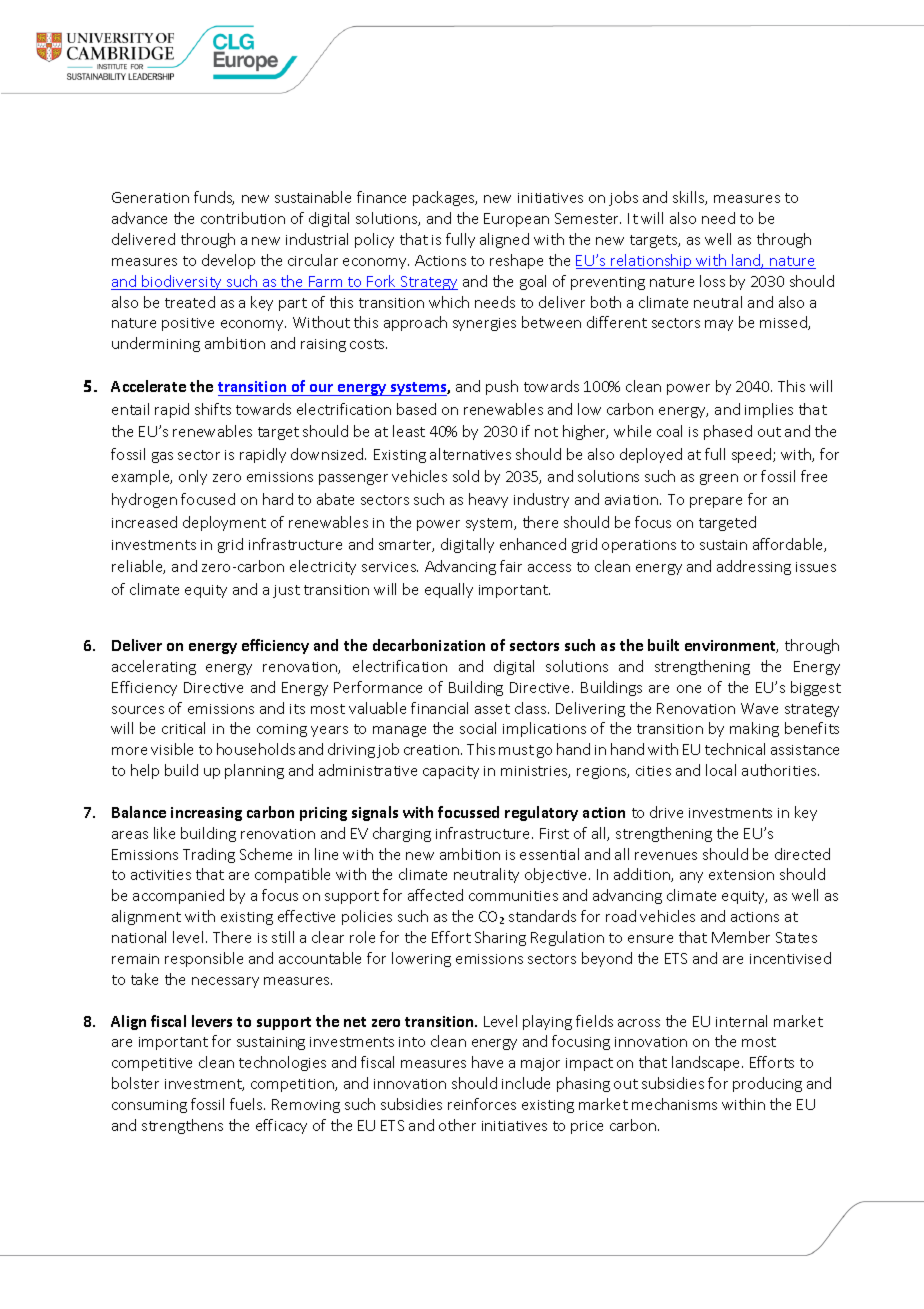 This page has height=1309, width=924. What do you see at coordinates (206, 814) in the page?
I see `increasing` at bounding box center [206, 814].
